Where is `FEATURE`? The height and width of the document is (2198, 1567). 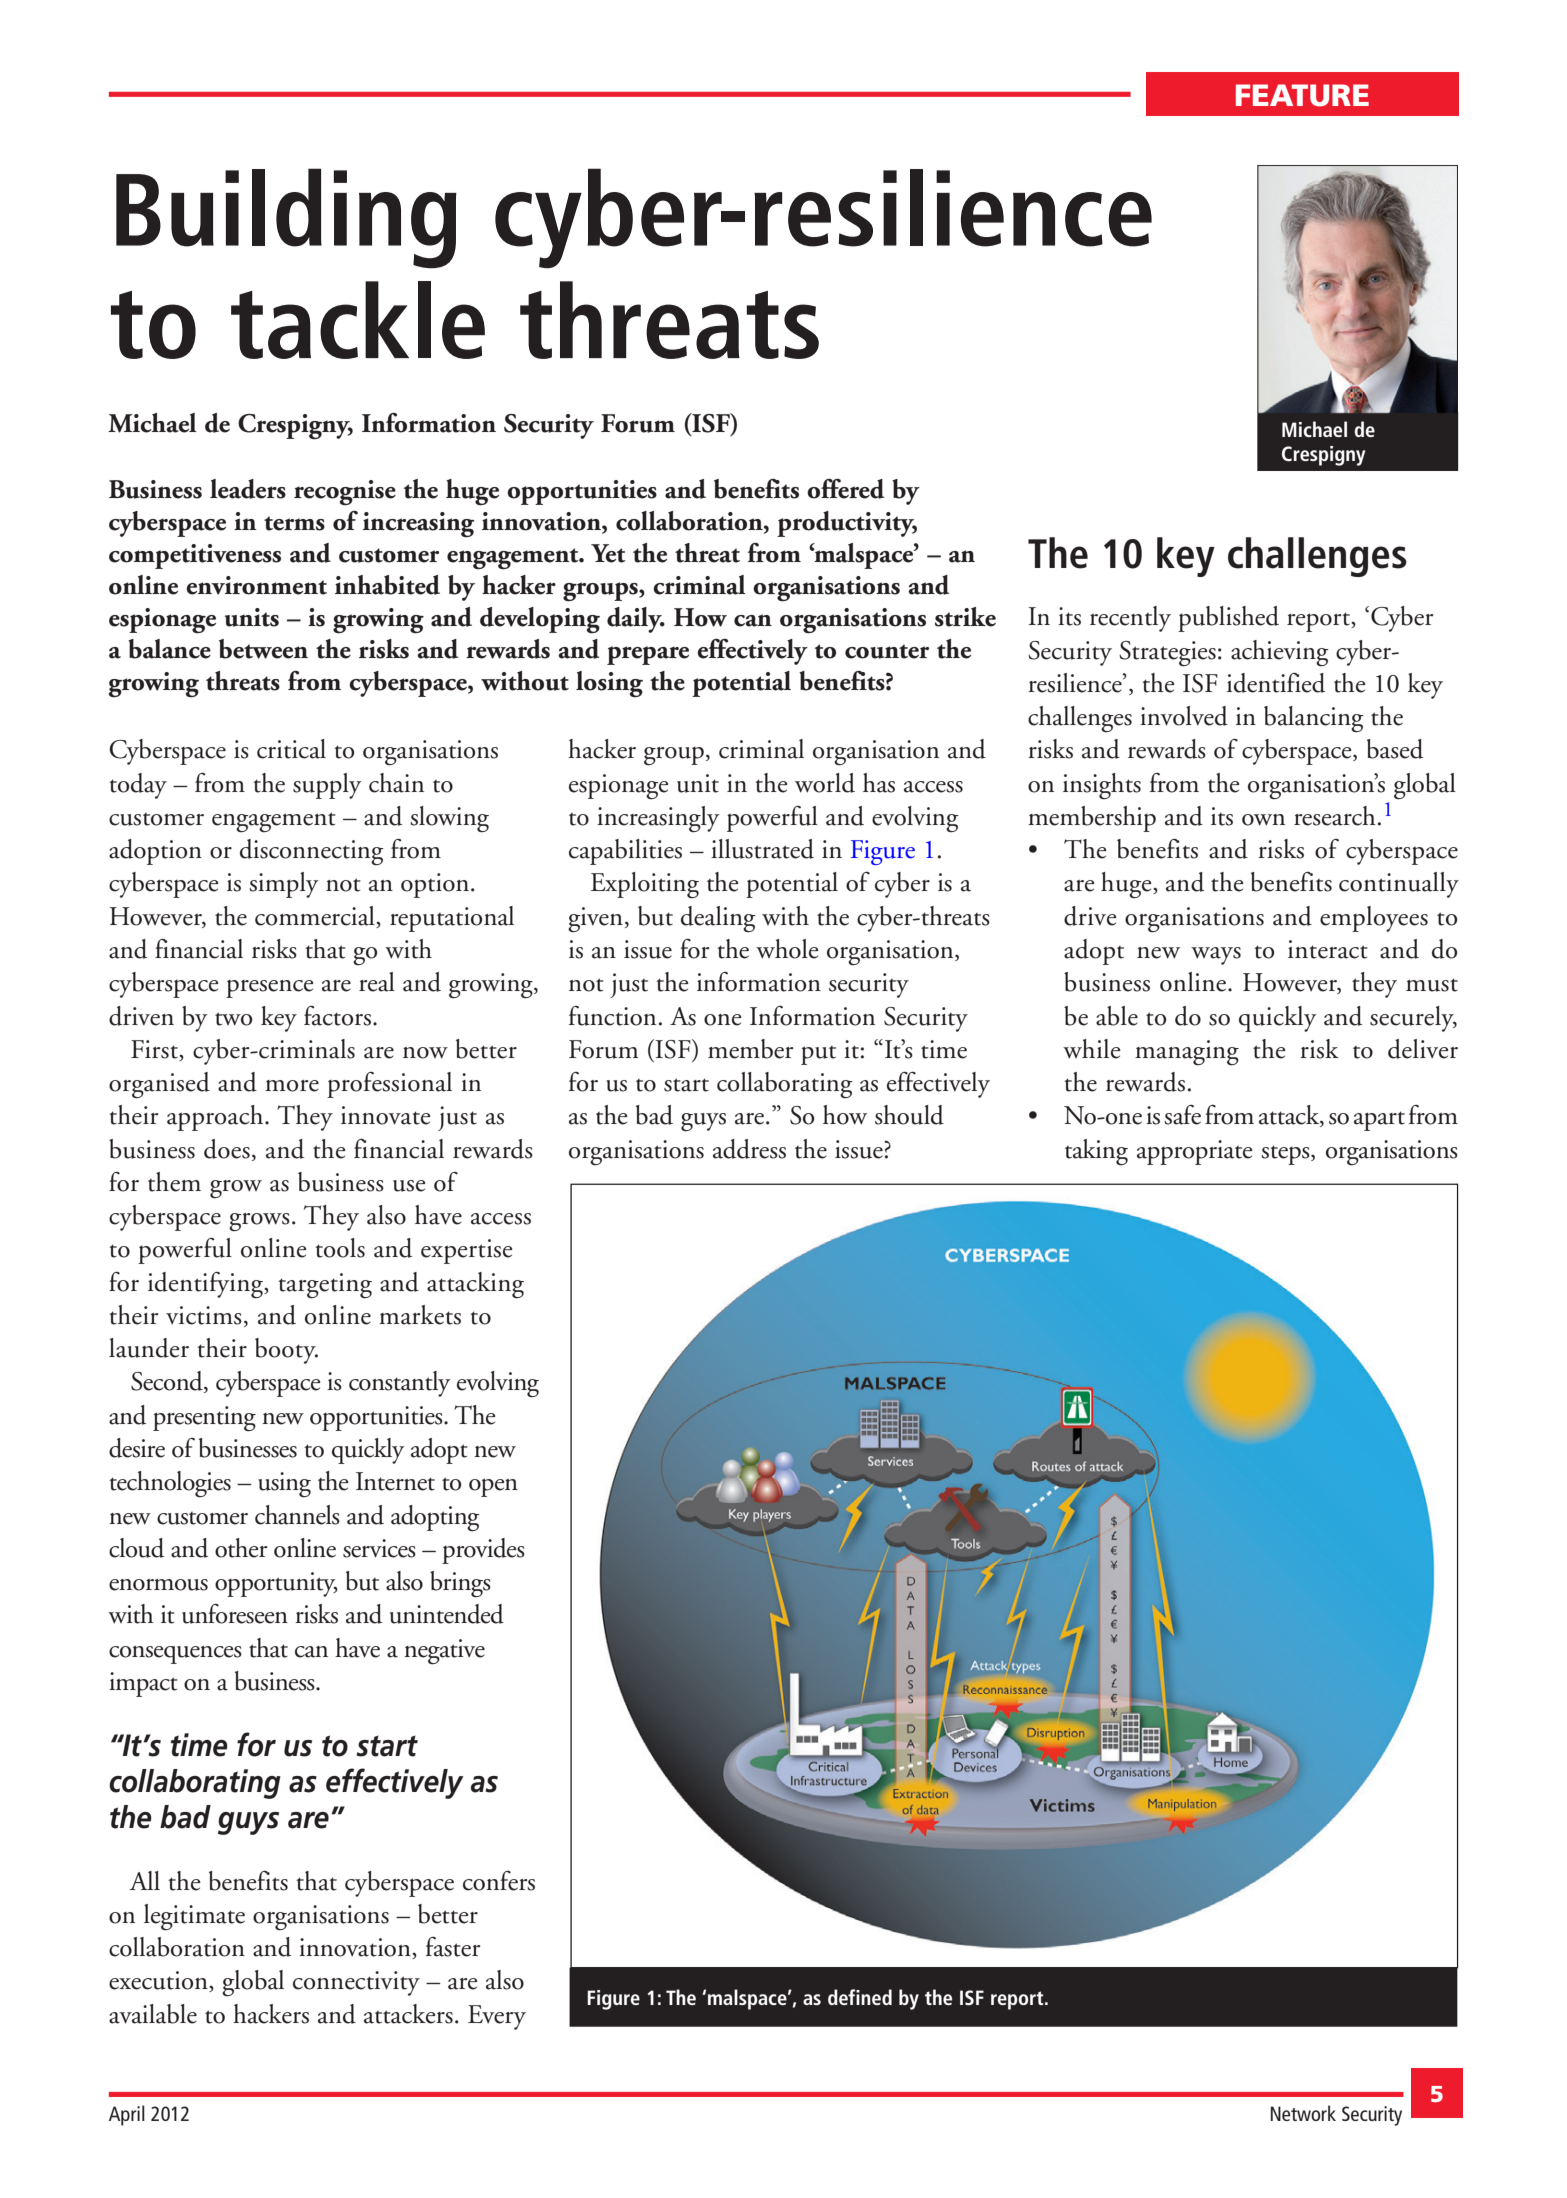
FEATURE is located at coordinates (1302, 95).
